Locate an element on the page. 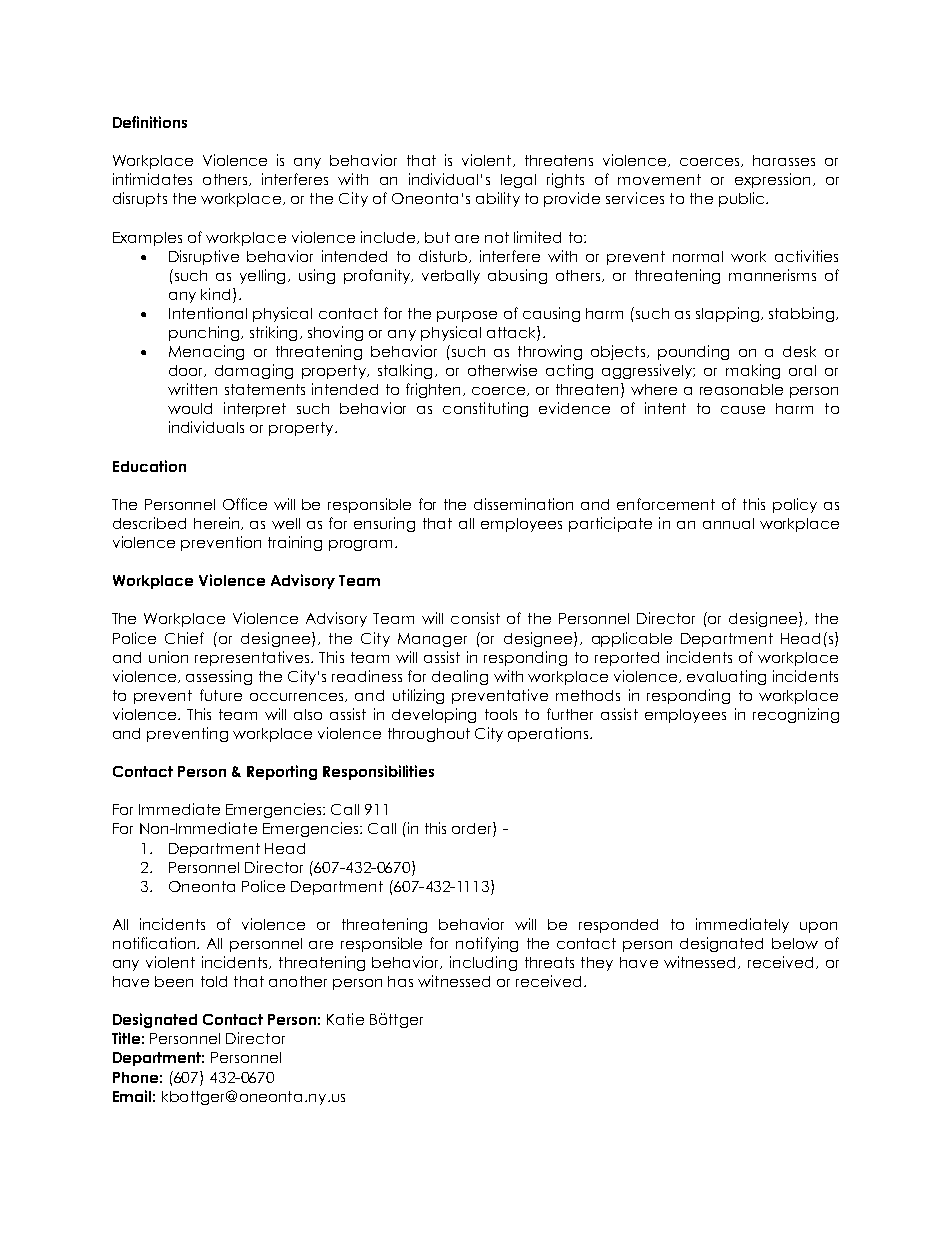  legal is located at coordinates (518, 181).
